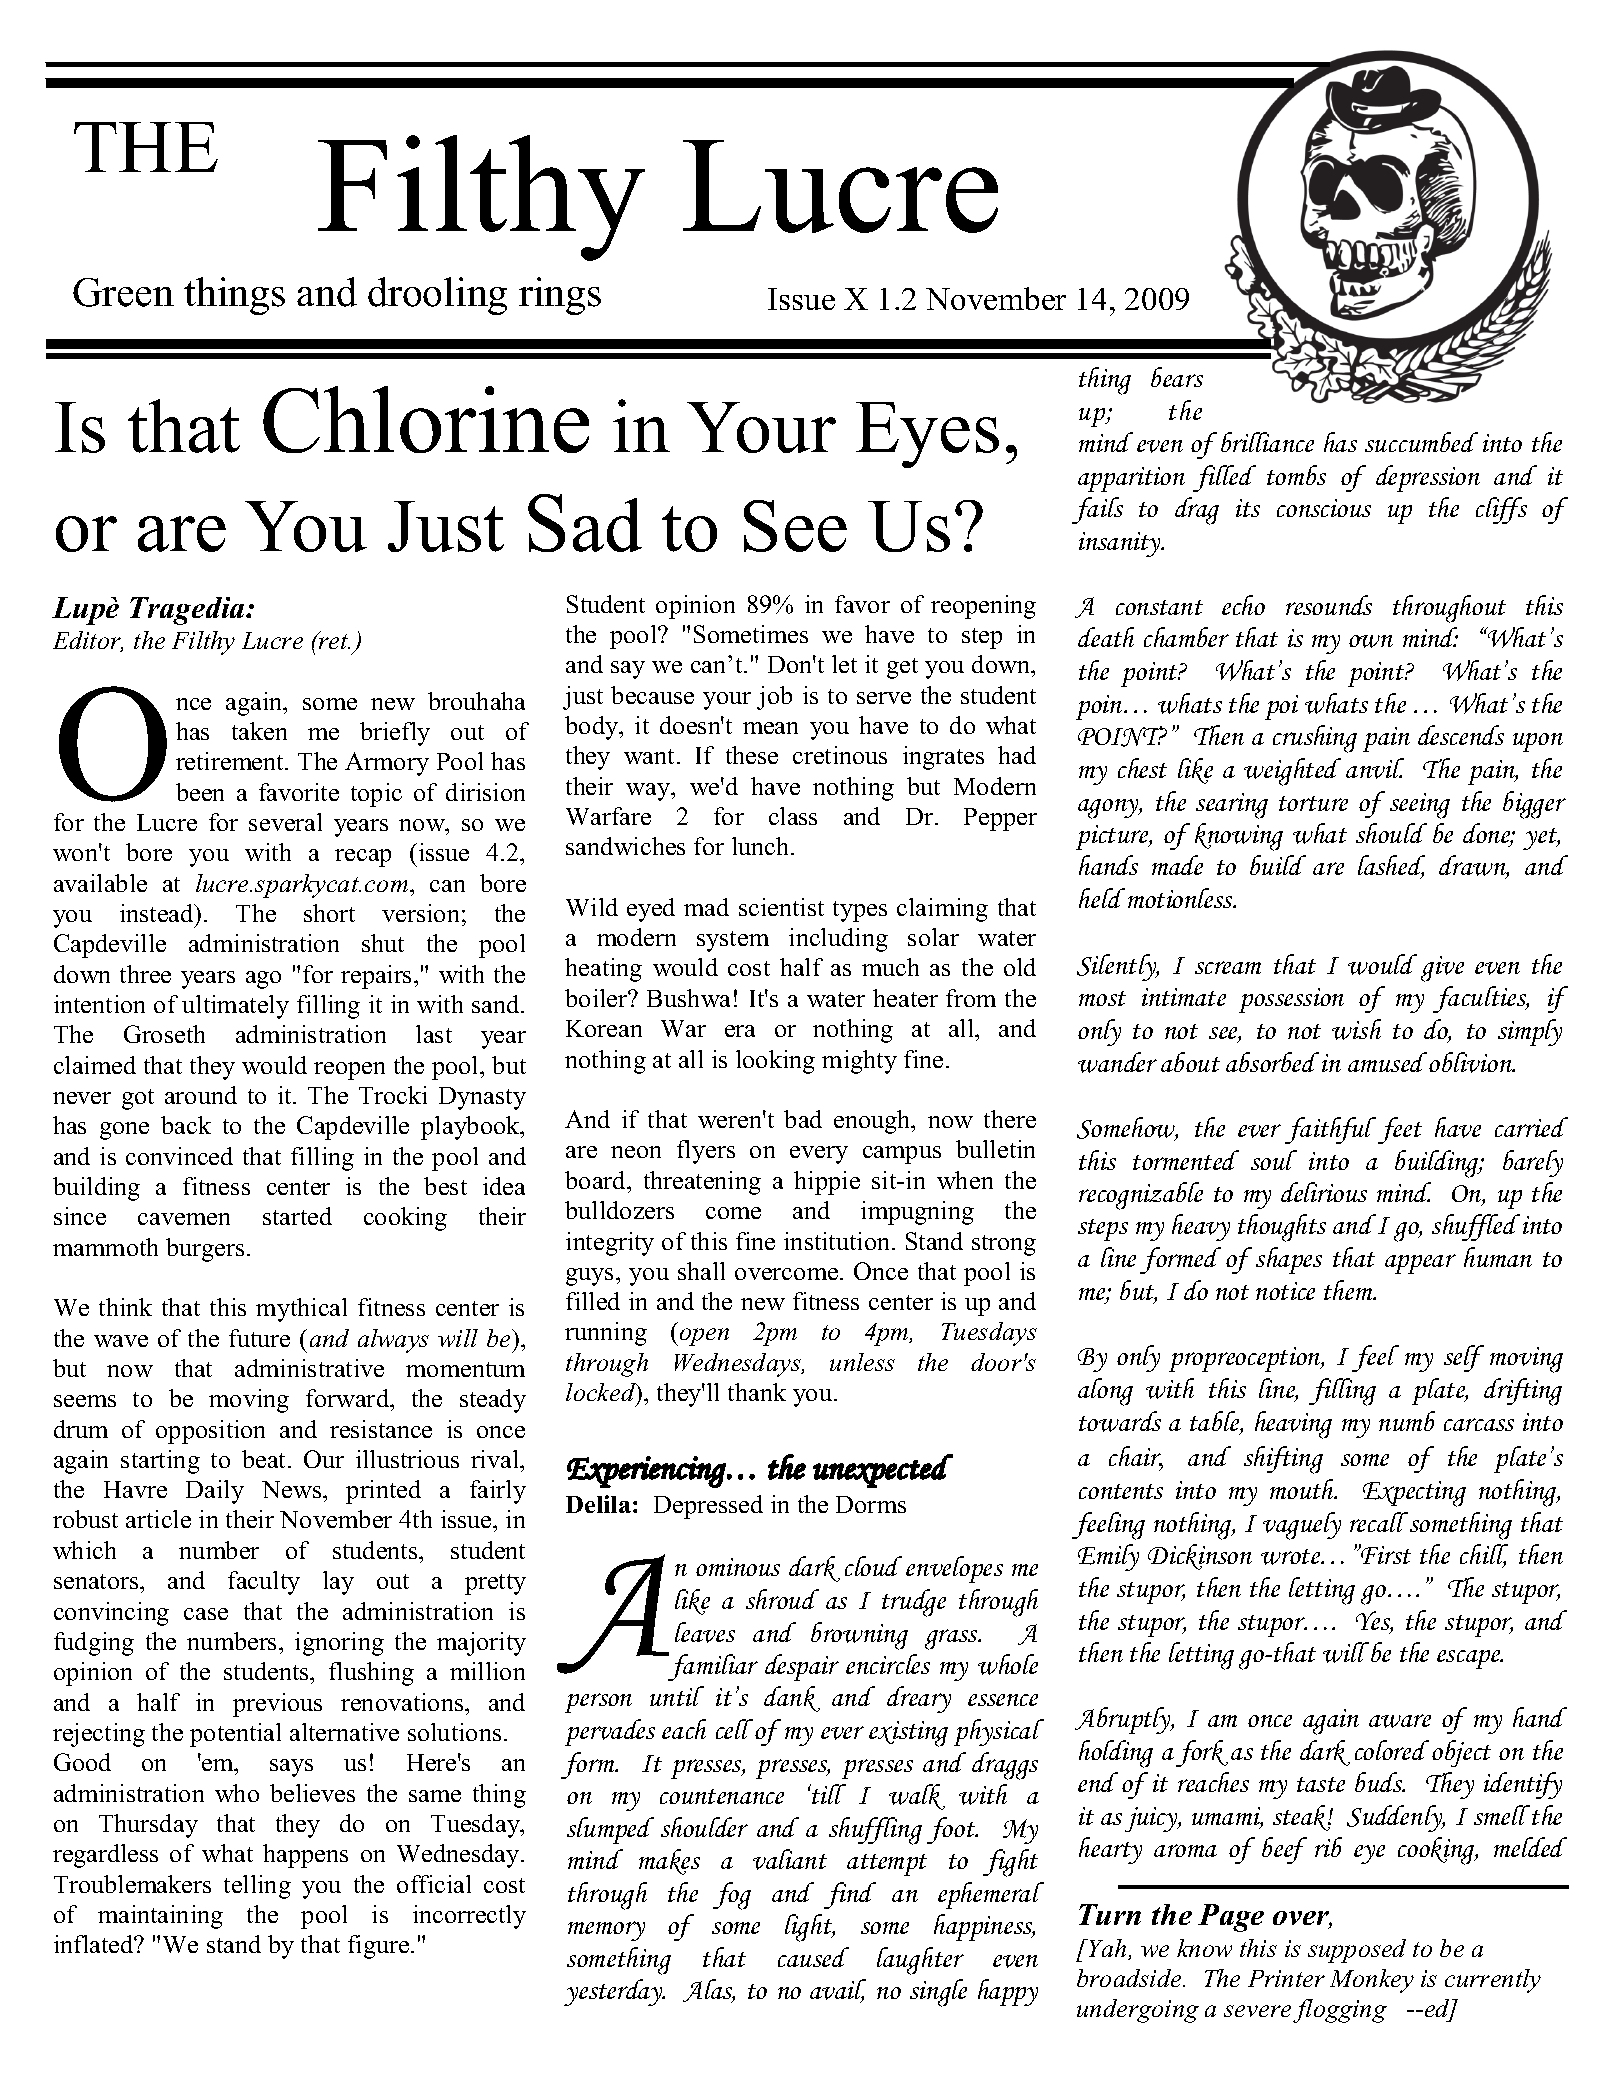 Image resolution: width=1615 pixels, height=2089 pixels. Describe the element at coordinates (1470, 1659) in the image. I see `escape` at that location.
